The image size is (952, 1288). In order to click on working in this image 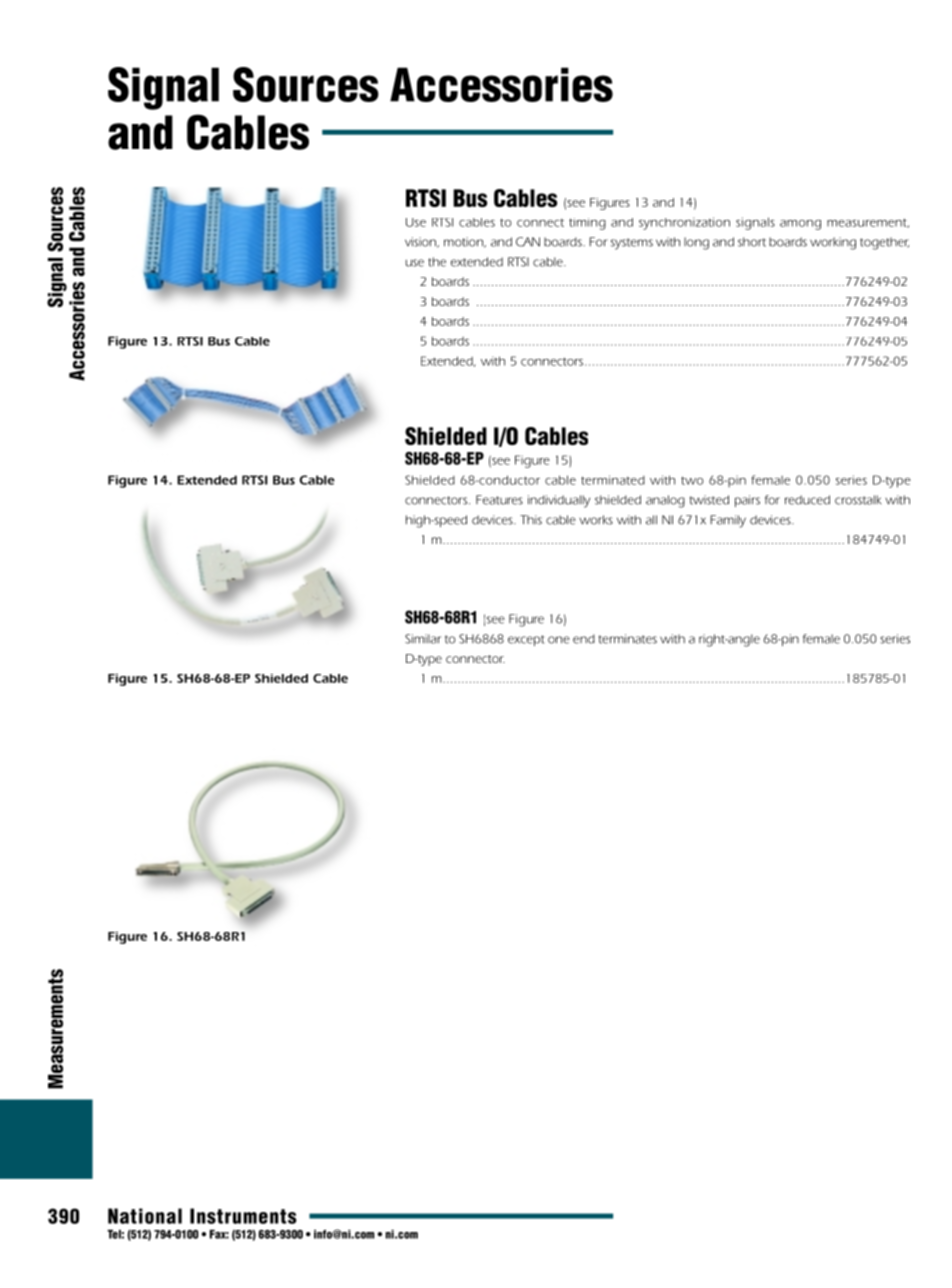, I will do `click(833, 243)`.
